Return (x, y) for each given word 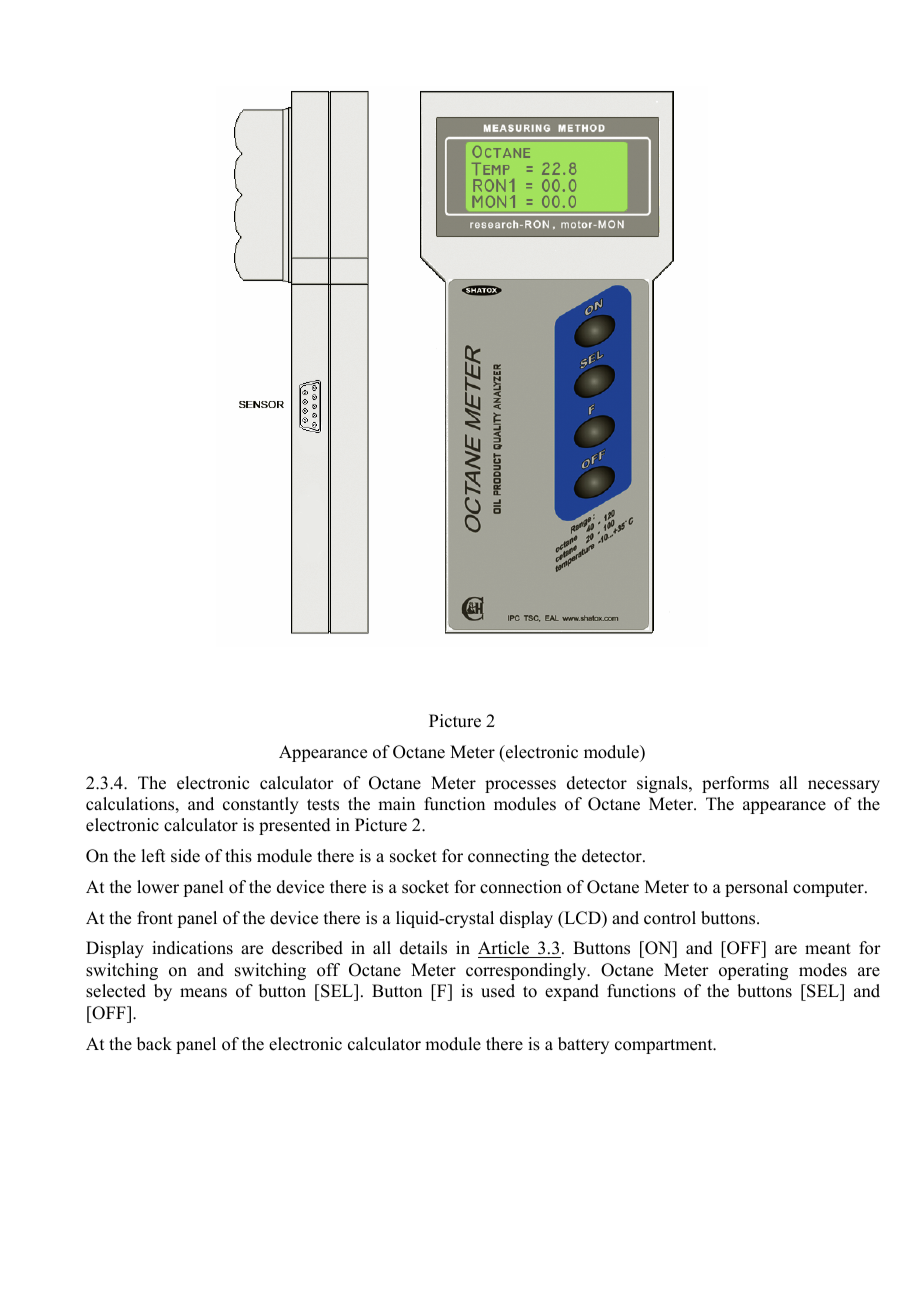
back (154, 1044)
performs (735, 784)
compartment (665, 1046)
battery (583, 1045)
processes (520, 786)
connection (521, 887)
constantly (261, 805)
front (155, 918)
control (670, 918)
